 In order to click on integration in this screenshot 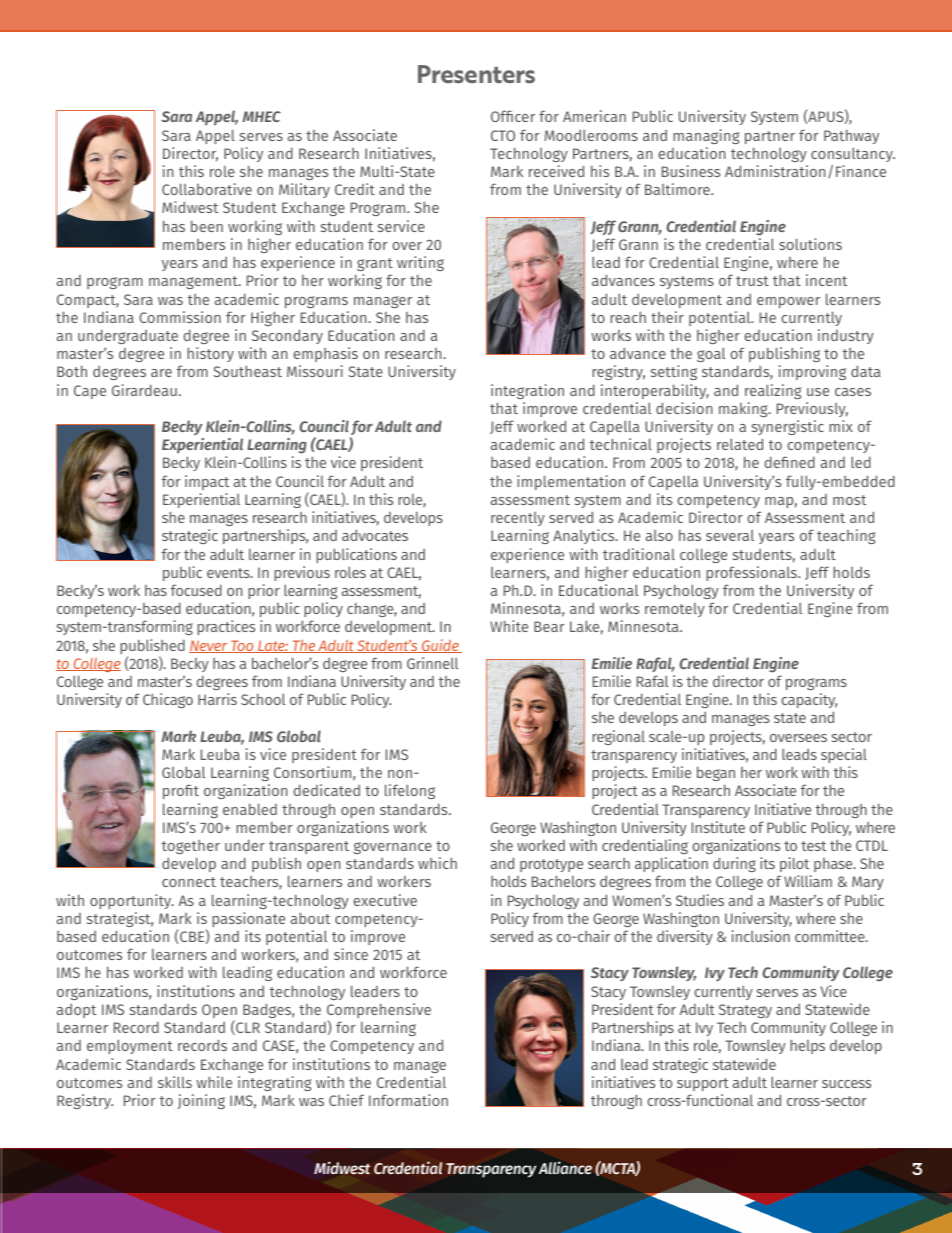, I will do `click(527, 391)`.
